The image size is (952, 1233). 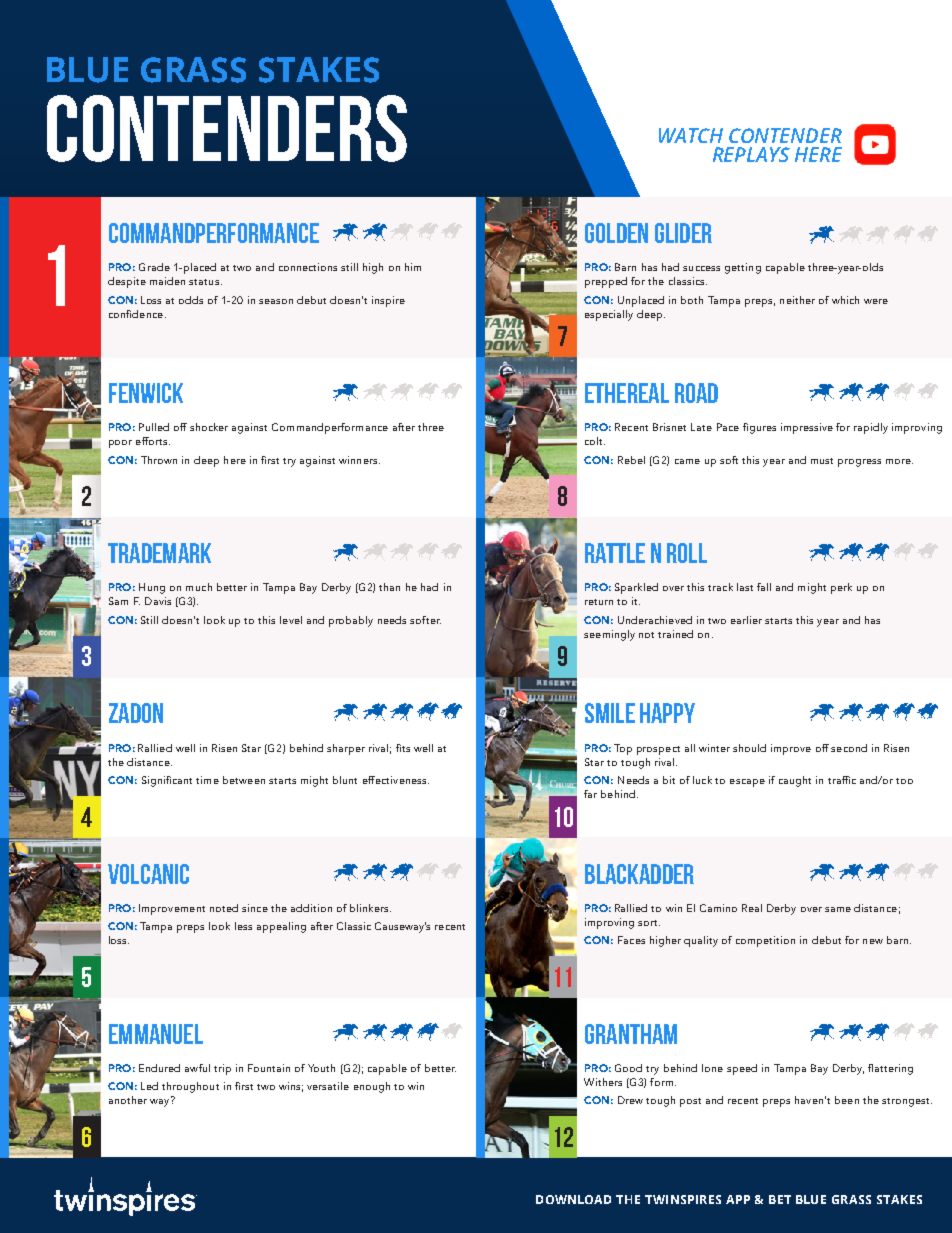 What do you see at coordinates (746, 620) in the image?
I see `earlier` at bounding box center [746, 620].
